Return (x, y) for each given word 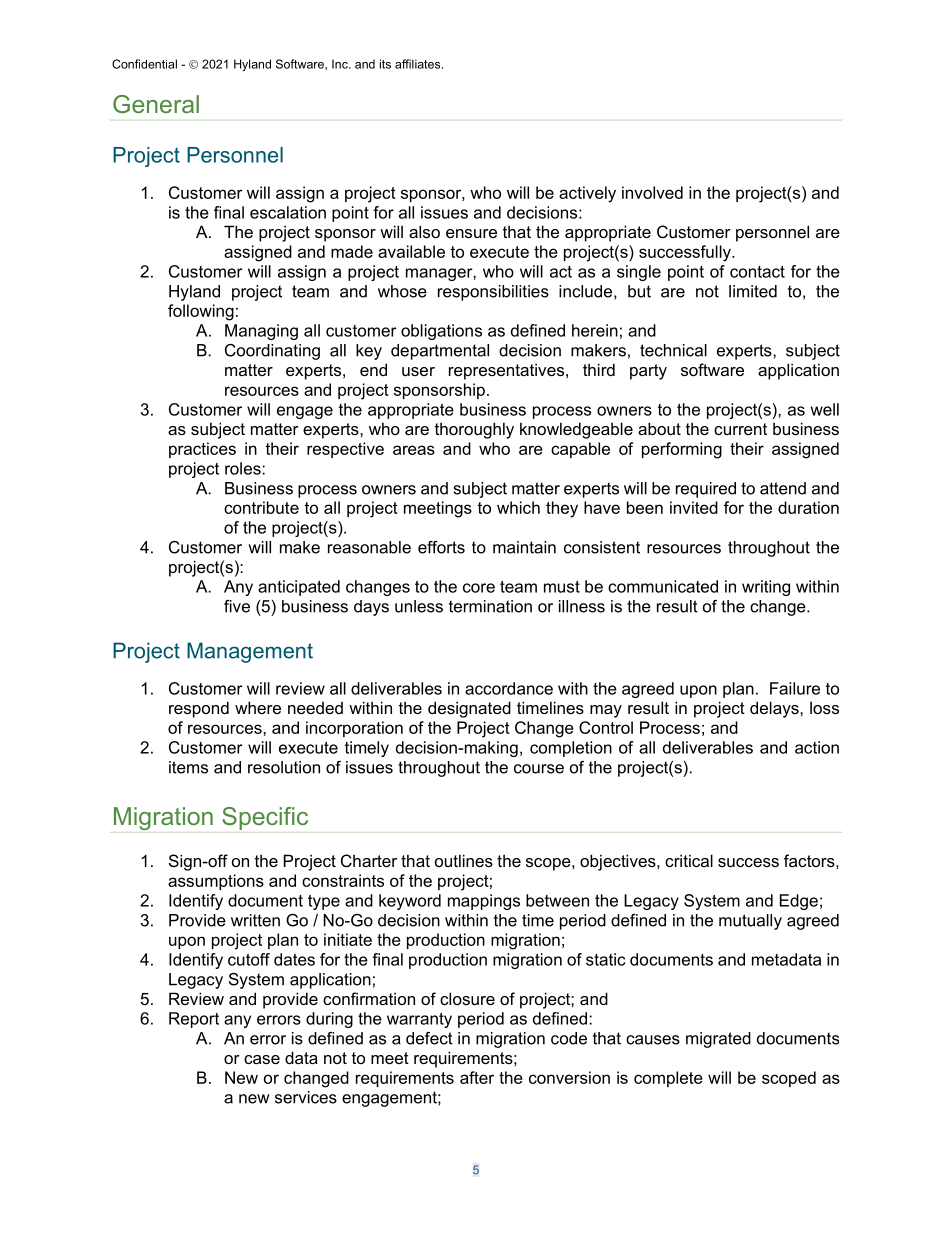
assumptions (216, 882)
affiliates (419, 64)
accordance (509, 688)
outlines (464, 860)
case (262, 1059)
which (518, 507)
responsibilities (493, 293)
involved (652, 192)
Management (250, 652)
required (706, 490)
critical (689, 860)
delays (775, 709)
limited (753, 291)
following (201, 312)
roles (244, 468)
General (156, 104)
